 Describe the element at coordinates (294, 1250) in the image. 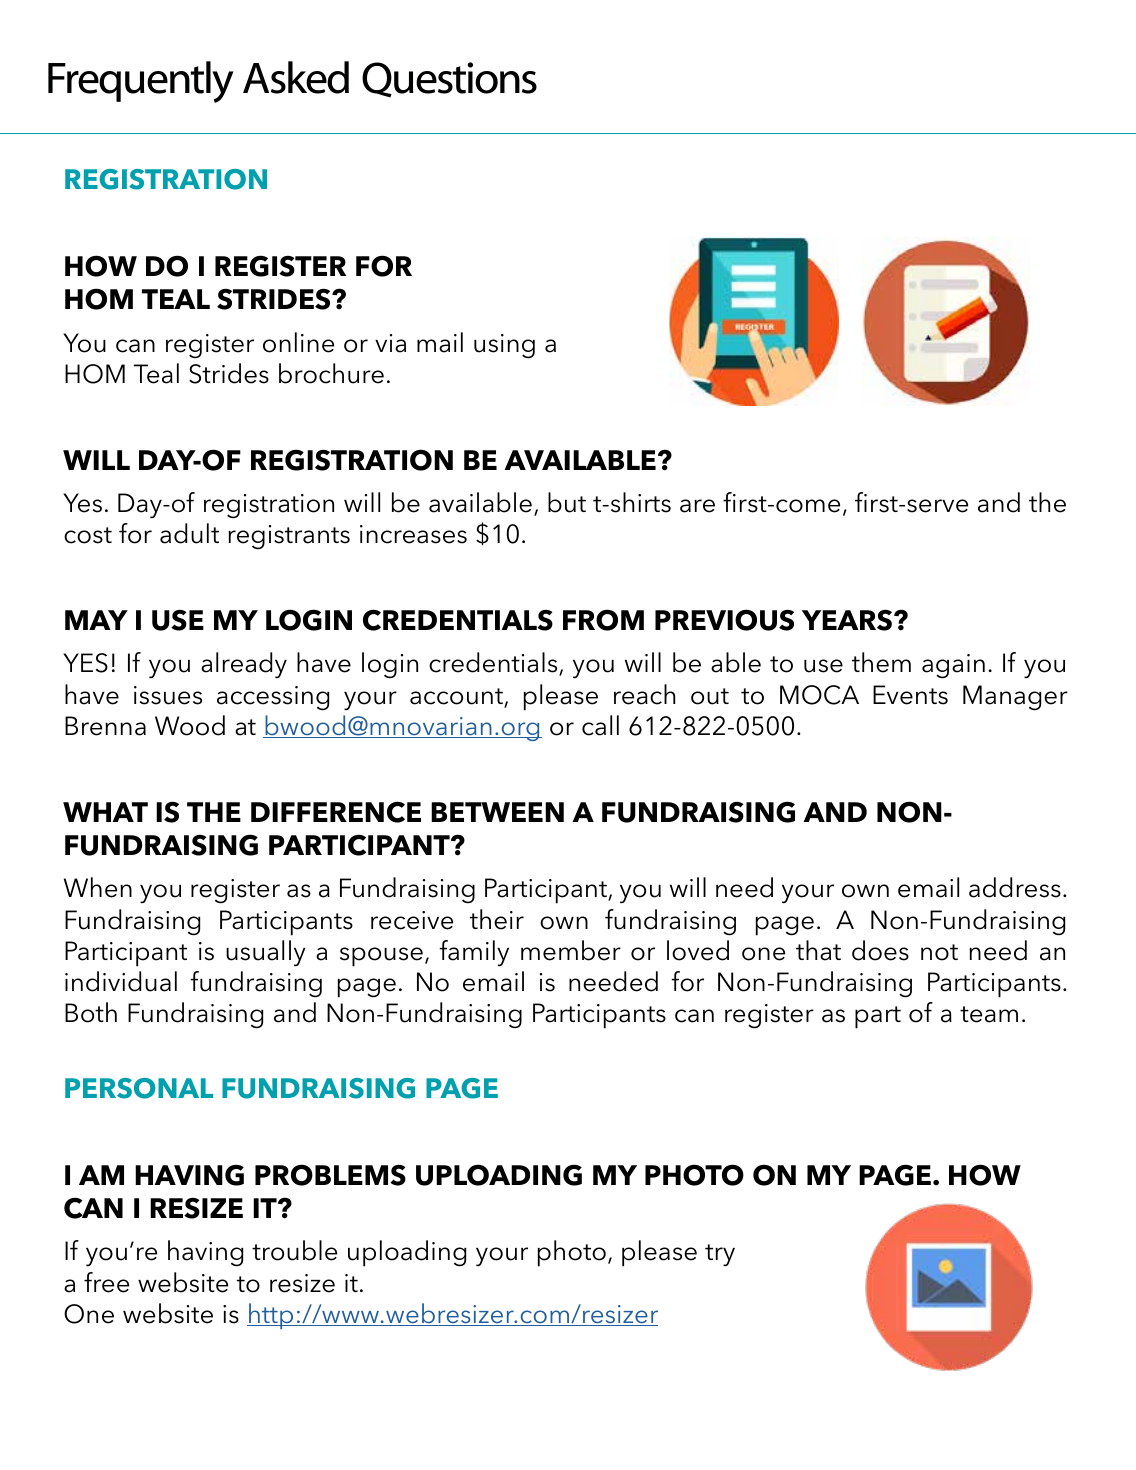

I see `trouble` at that location.
